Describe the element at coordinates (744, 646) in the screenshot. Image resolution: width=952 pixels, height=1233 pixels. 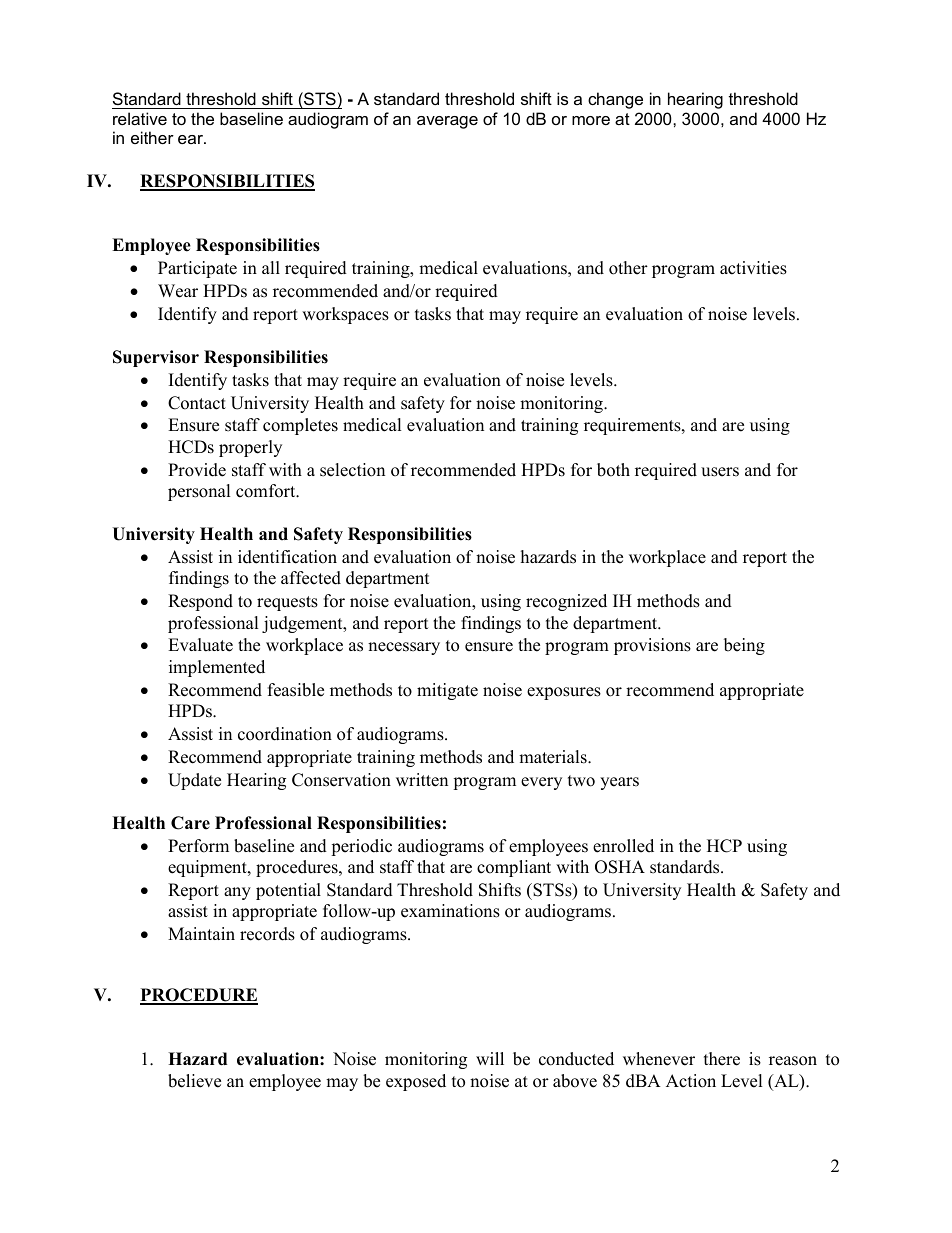
I see `being` at that location.
